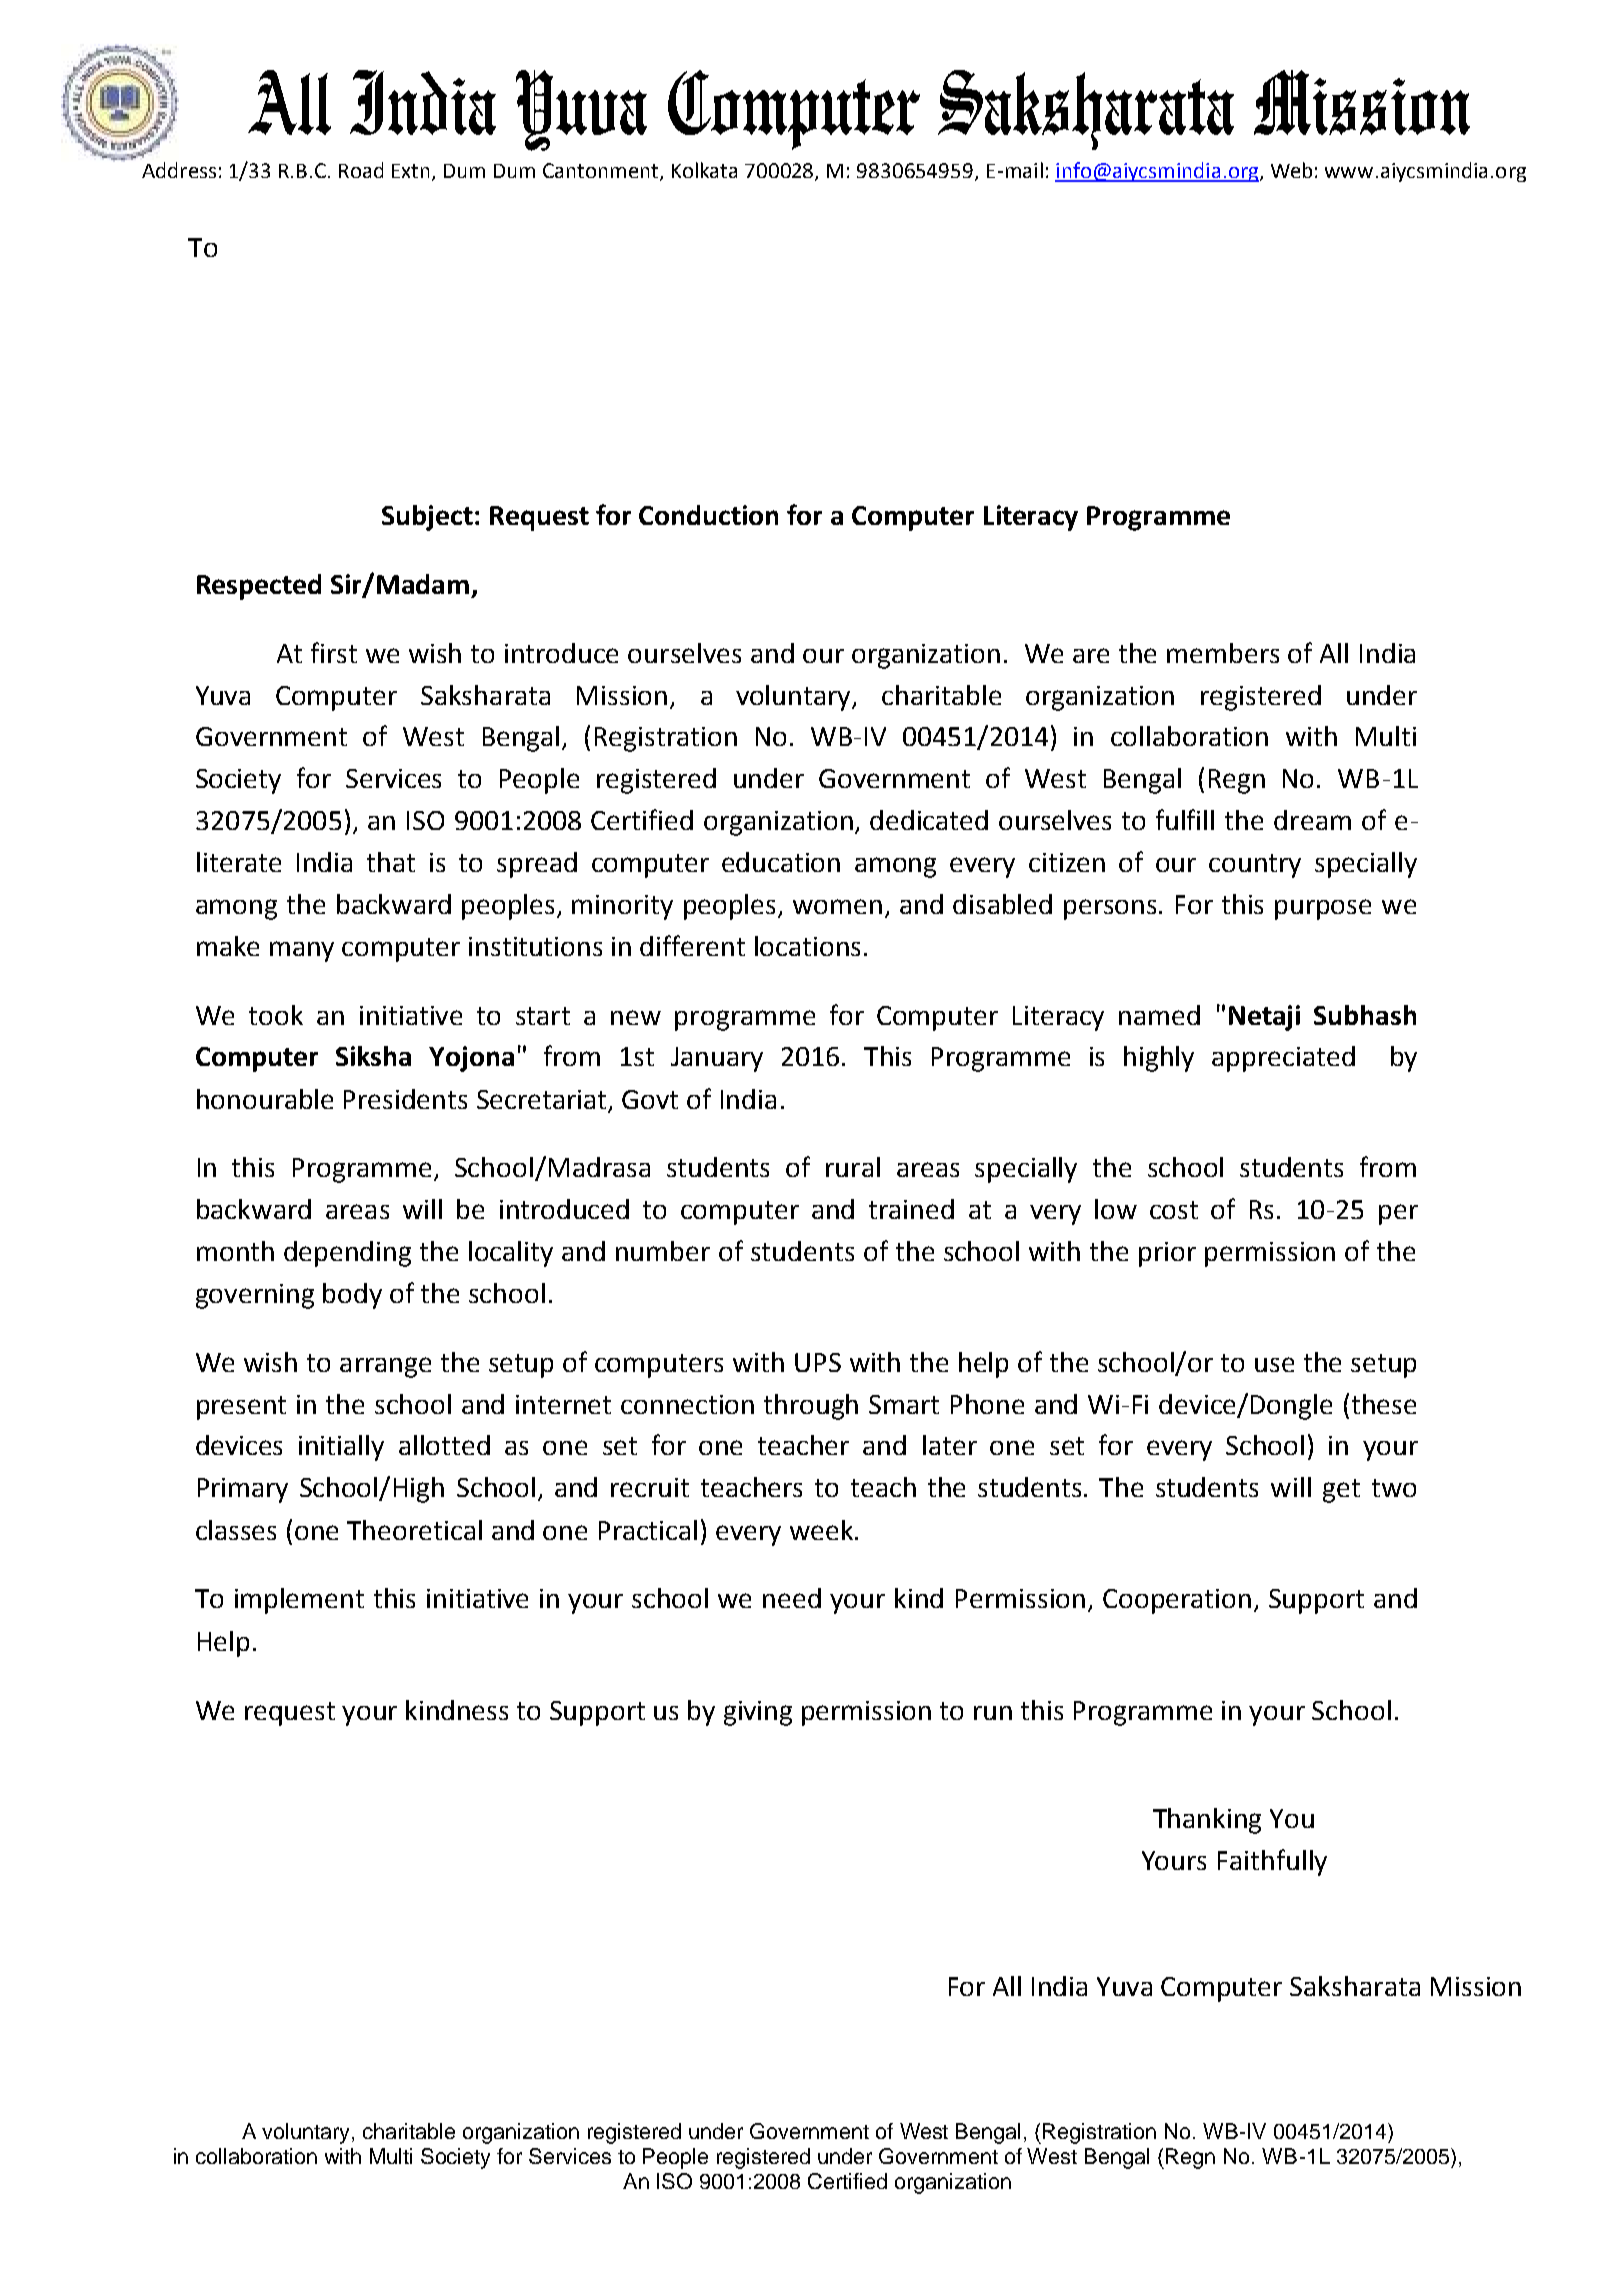  Describe the element at coordinates (276, 1015) in the screenshot. I see `took` at that location.
